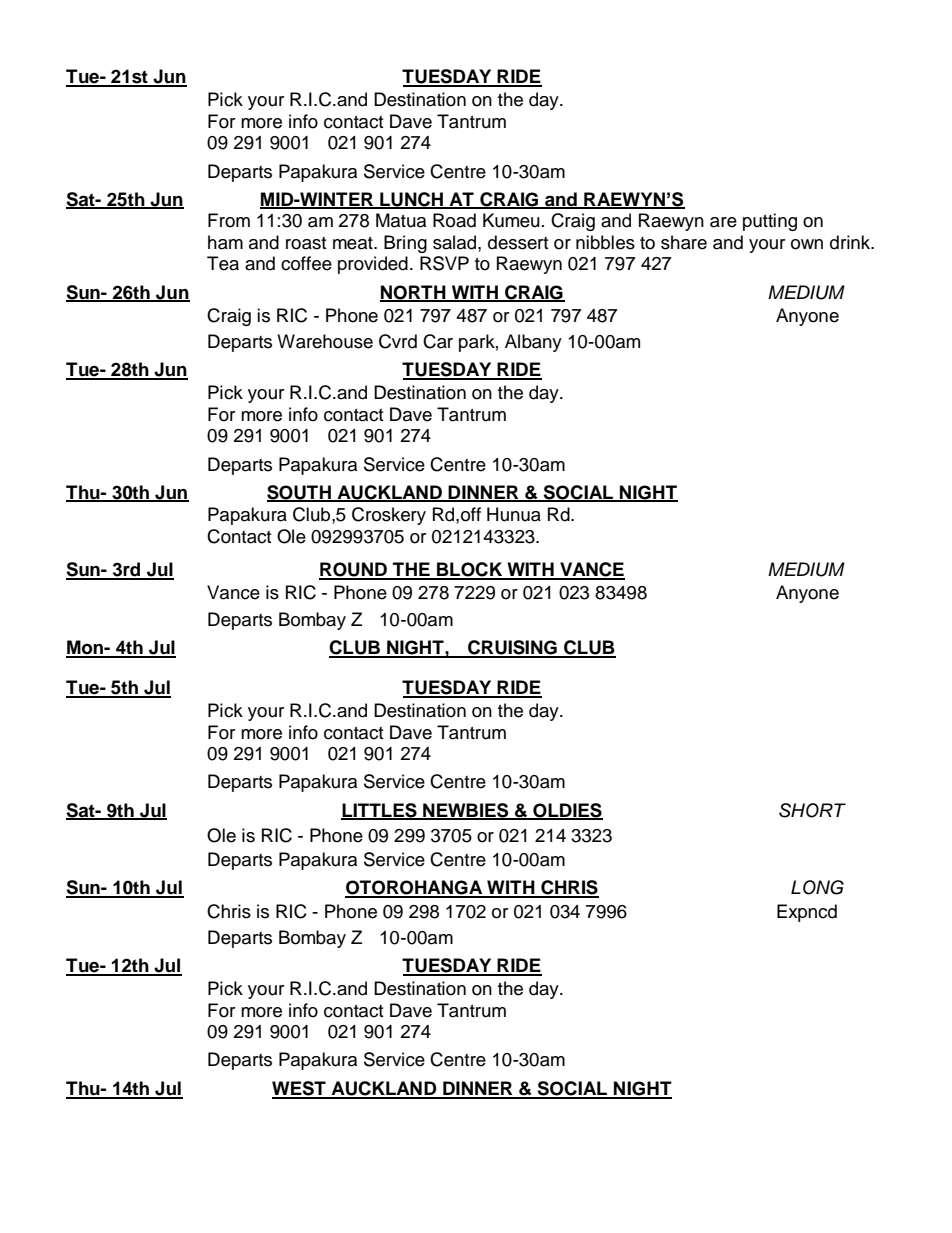  I want to click on SHORT, so click(812, 810).
